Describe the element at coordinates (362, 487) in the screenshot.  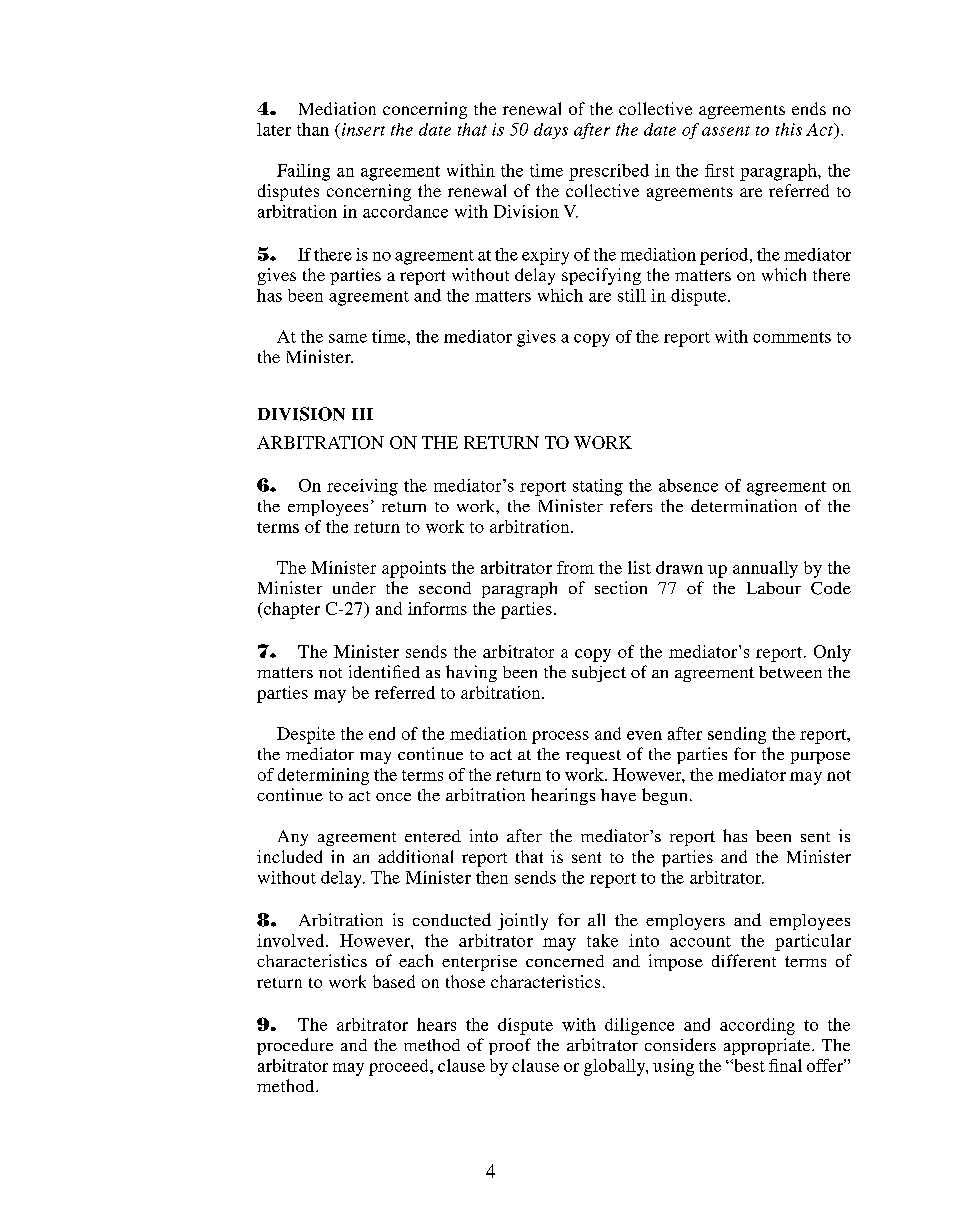
I see `receiving` at that location.
